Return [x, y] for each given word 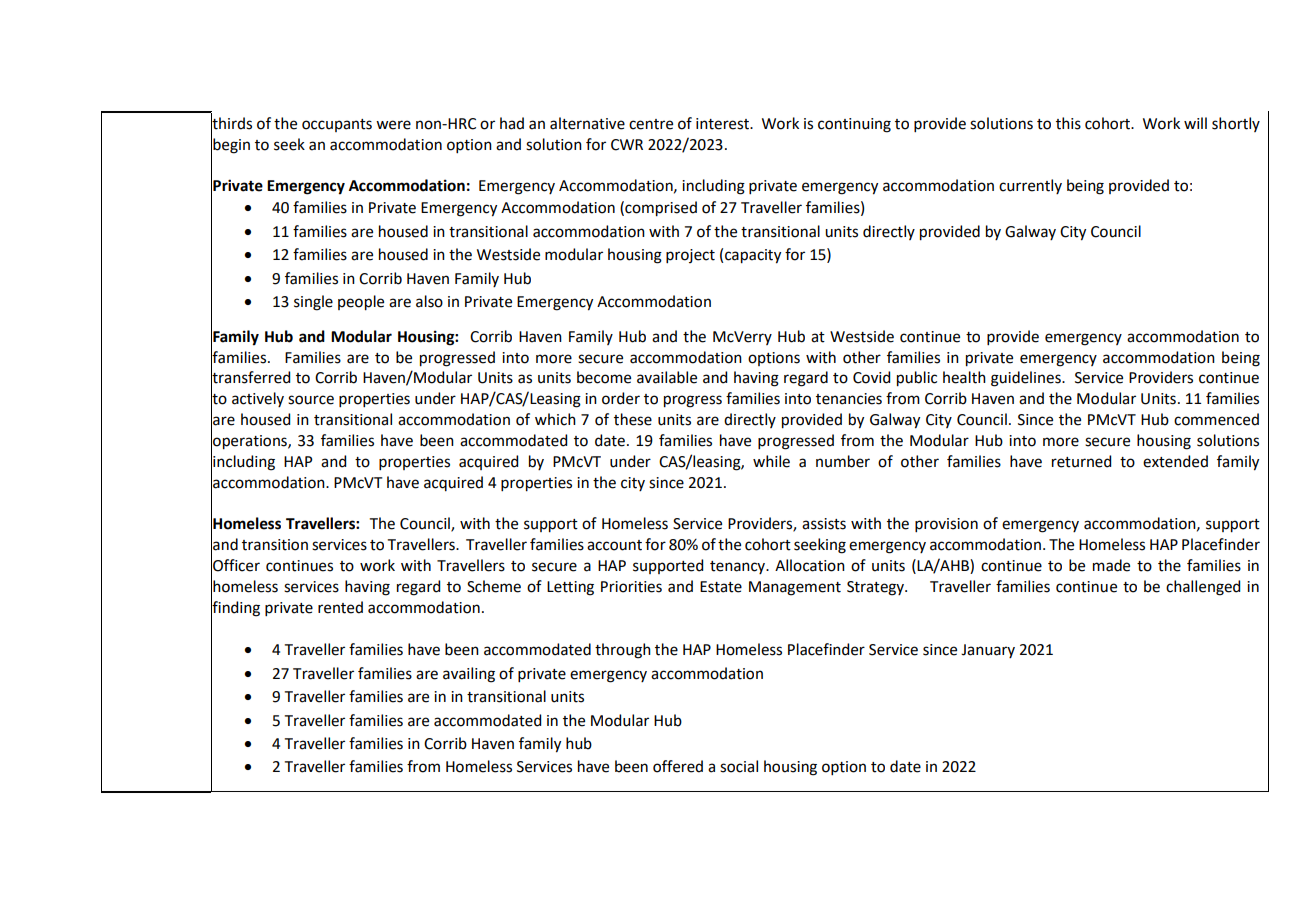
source [311, 400]
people [361, 303]
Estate [721, 587]
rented [340, 607]
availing [469, 675]
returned [1081, 461]
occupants [337, 125]
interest [724, 124]
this [1068, 123]
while [771, 461]
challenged [1203, 588]
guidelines [1027, 379]
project [690, 256]
